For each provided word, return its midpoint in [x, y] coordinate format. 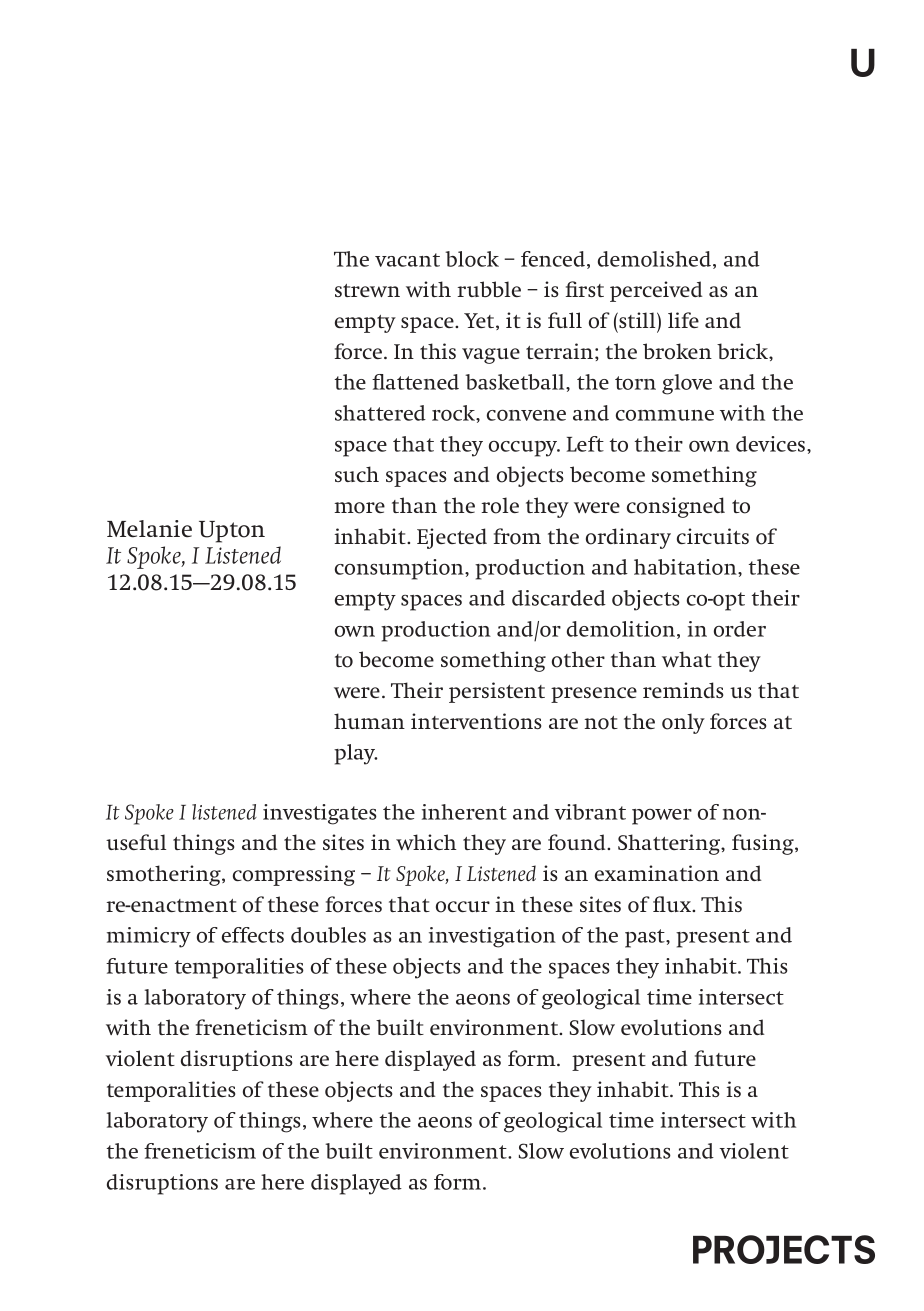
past [646, 938]
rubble [489, 289]
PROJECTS [784, 1249]
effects [253, 935]
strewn [367, 290]
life [683, 320]
